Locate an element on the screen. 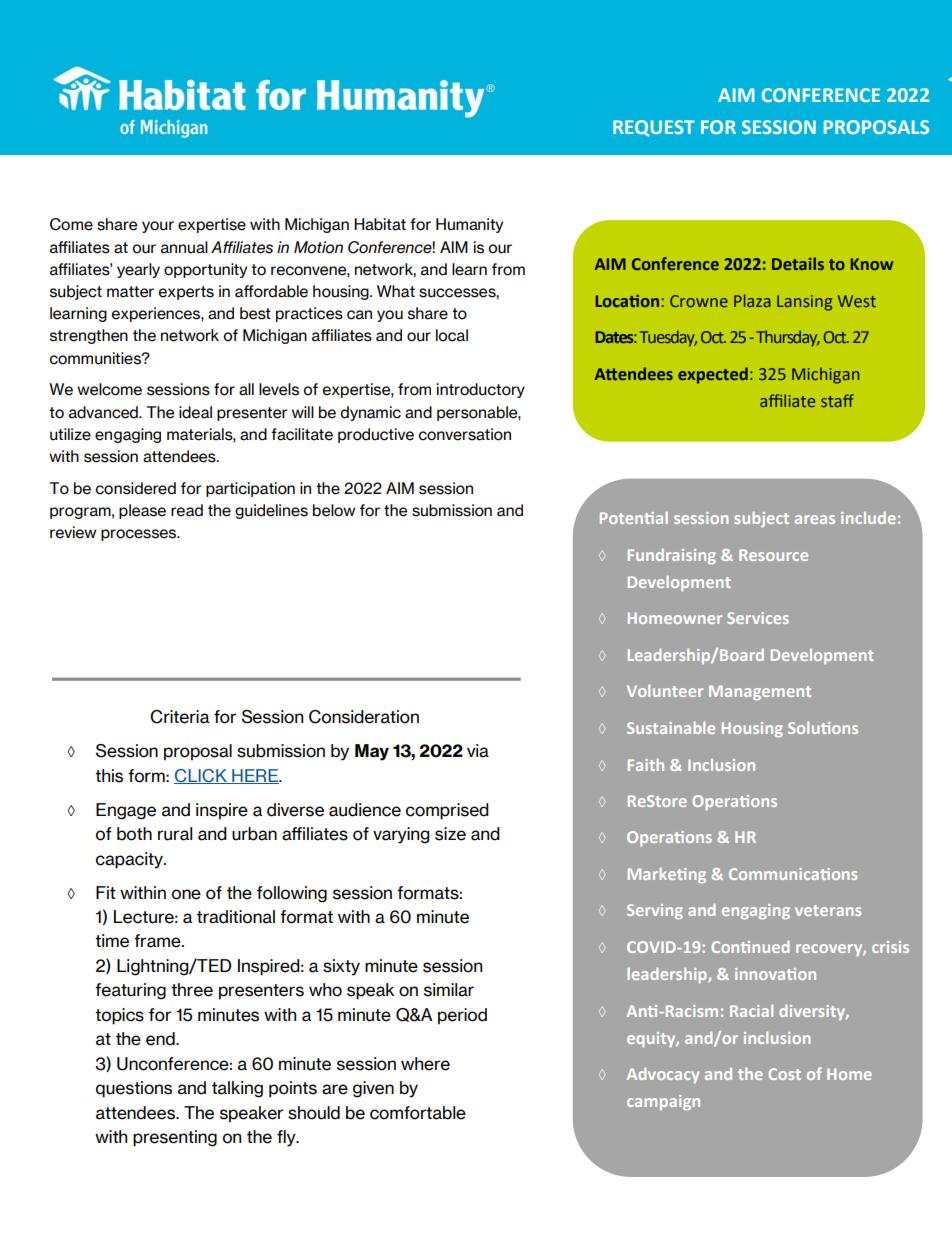 Image resolution: width=952 pixels, height=1233 pixels. comprised is located at coordinates (447, 811).
